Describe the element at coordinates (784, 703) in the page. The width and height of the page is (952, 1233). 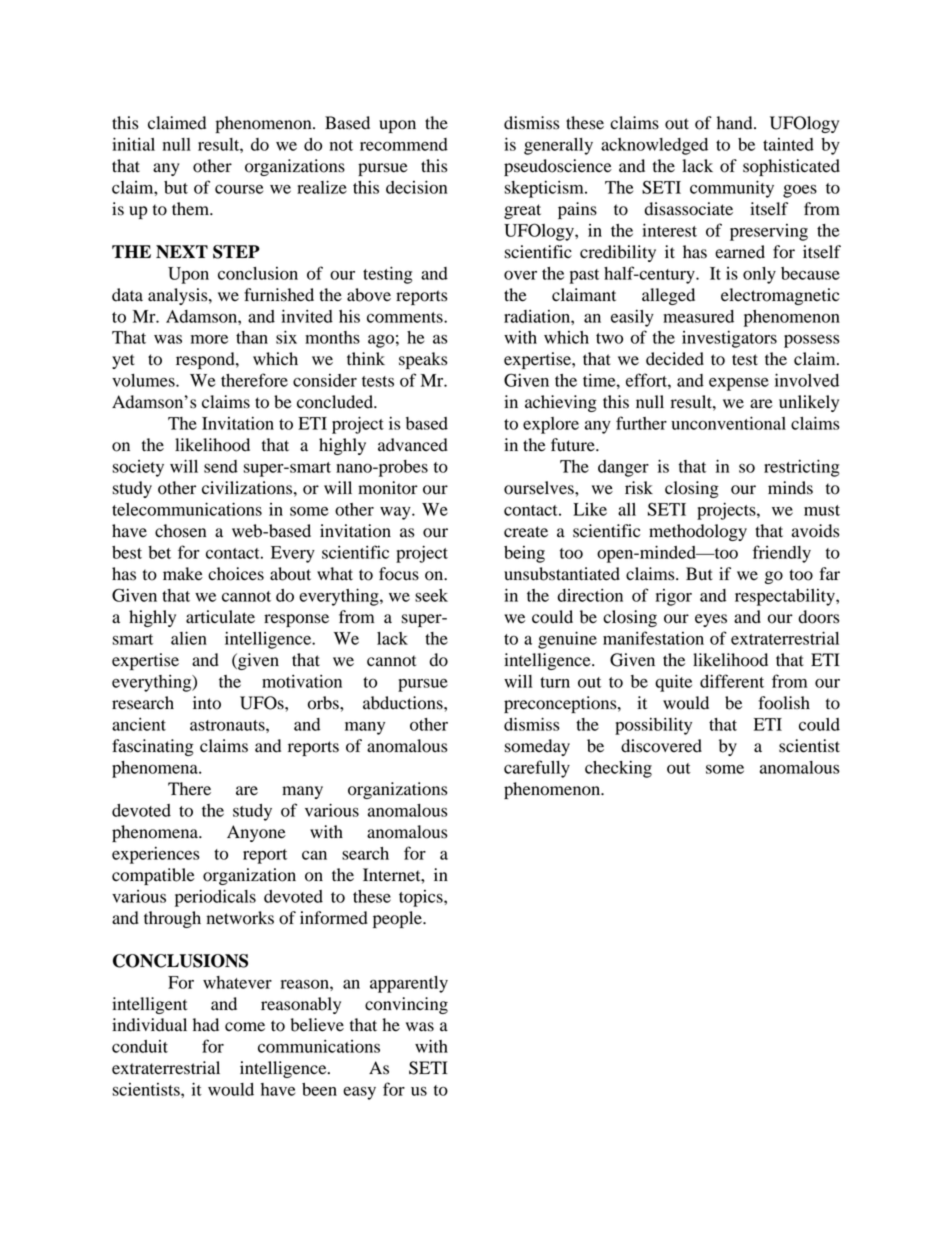
I see `foolish` at that location.
